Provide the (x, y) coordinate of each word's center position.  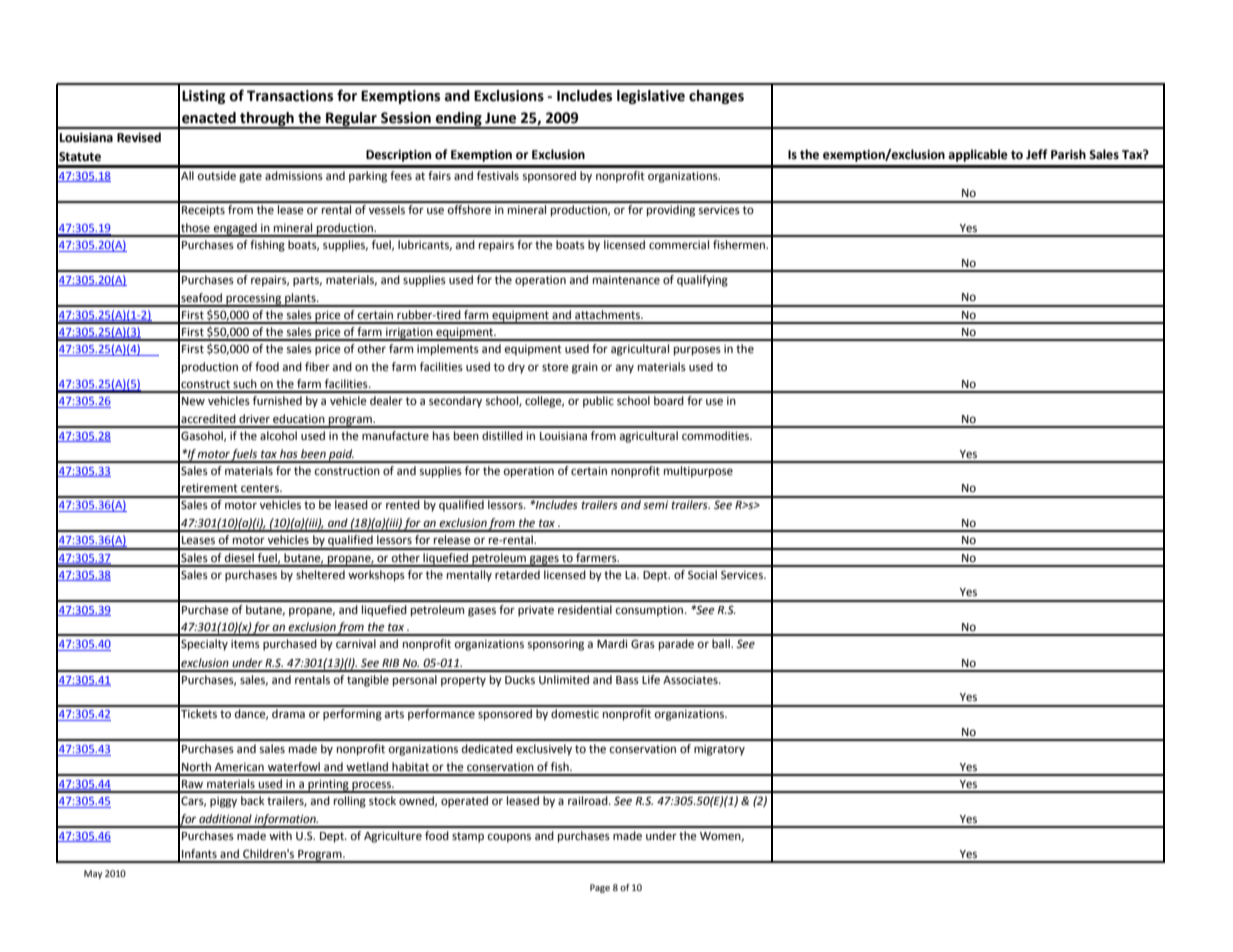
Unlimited (564, 680)
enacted (209, 118)
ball (722, 643)
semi (655, 505)
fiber (317, 367)
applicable (978, 155)
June (500, 118)
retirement (210, 488)
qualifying (702, 281)
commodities (717, 436)
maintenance (626, 280)
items (245, 644)
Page (600, 888)
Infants (199, 853)
